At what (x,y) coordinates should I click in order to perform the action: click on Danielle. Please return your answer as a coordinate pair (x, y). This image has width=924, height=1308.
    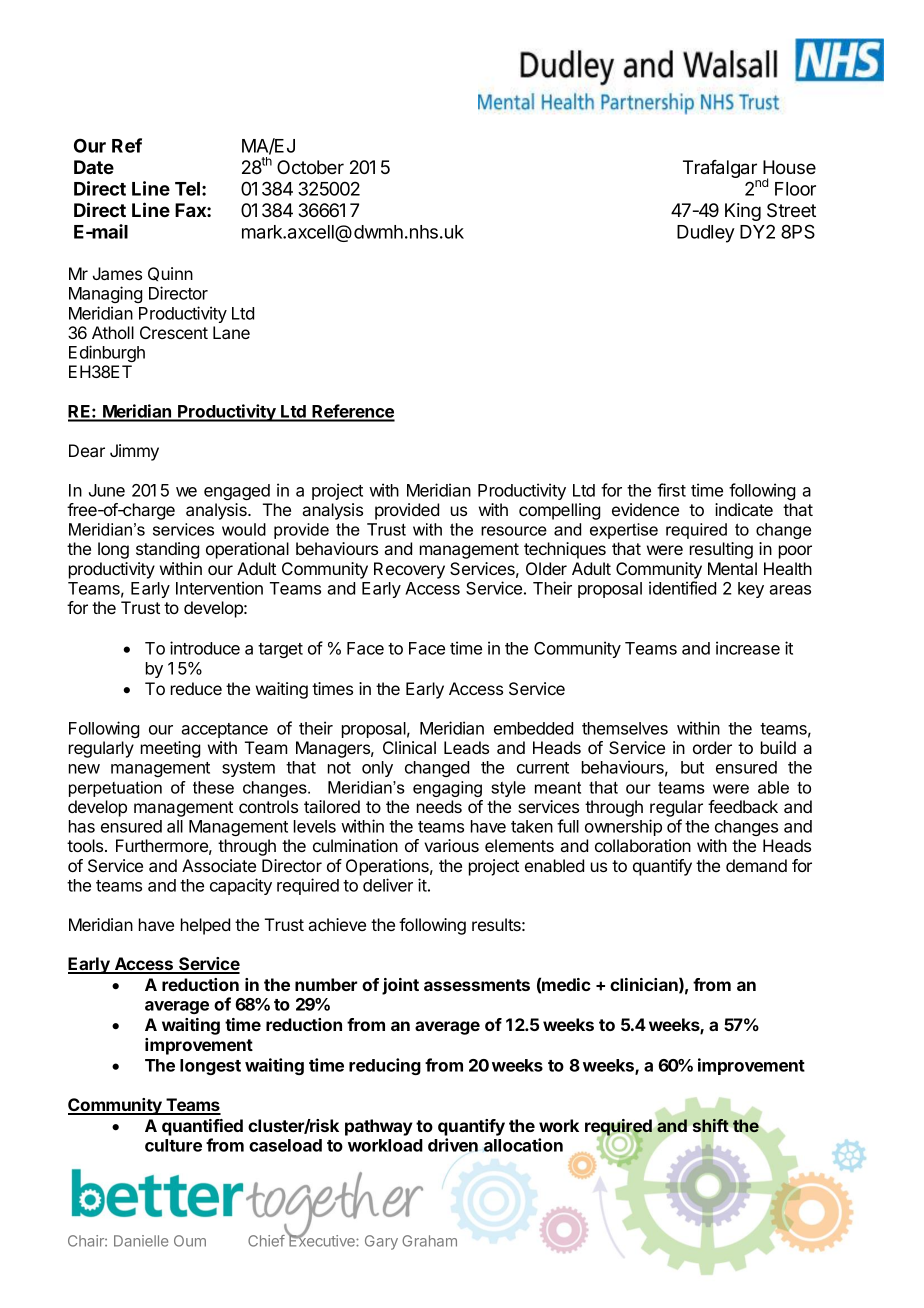
    Looking at the image, I should click on (141, 1241).
